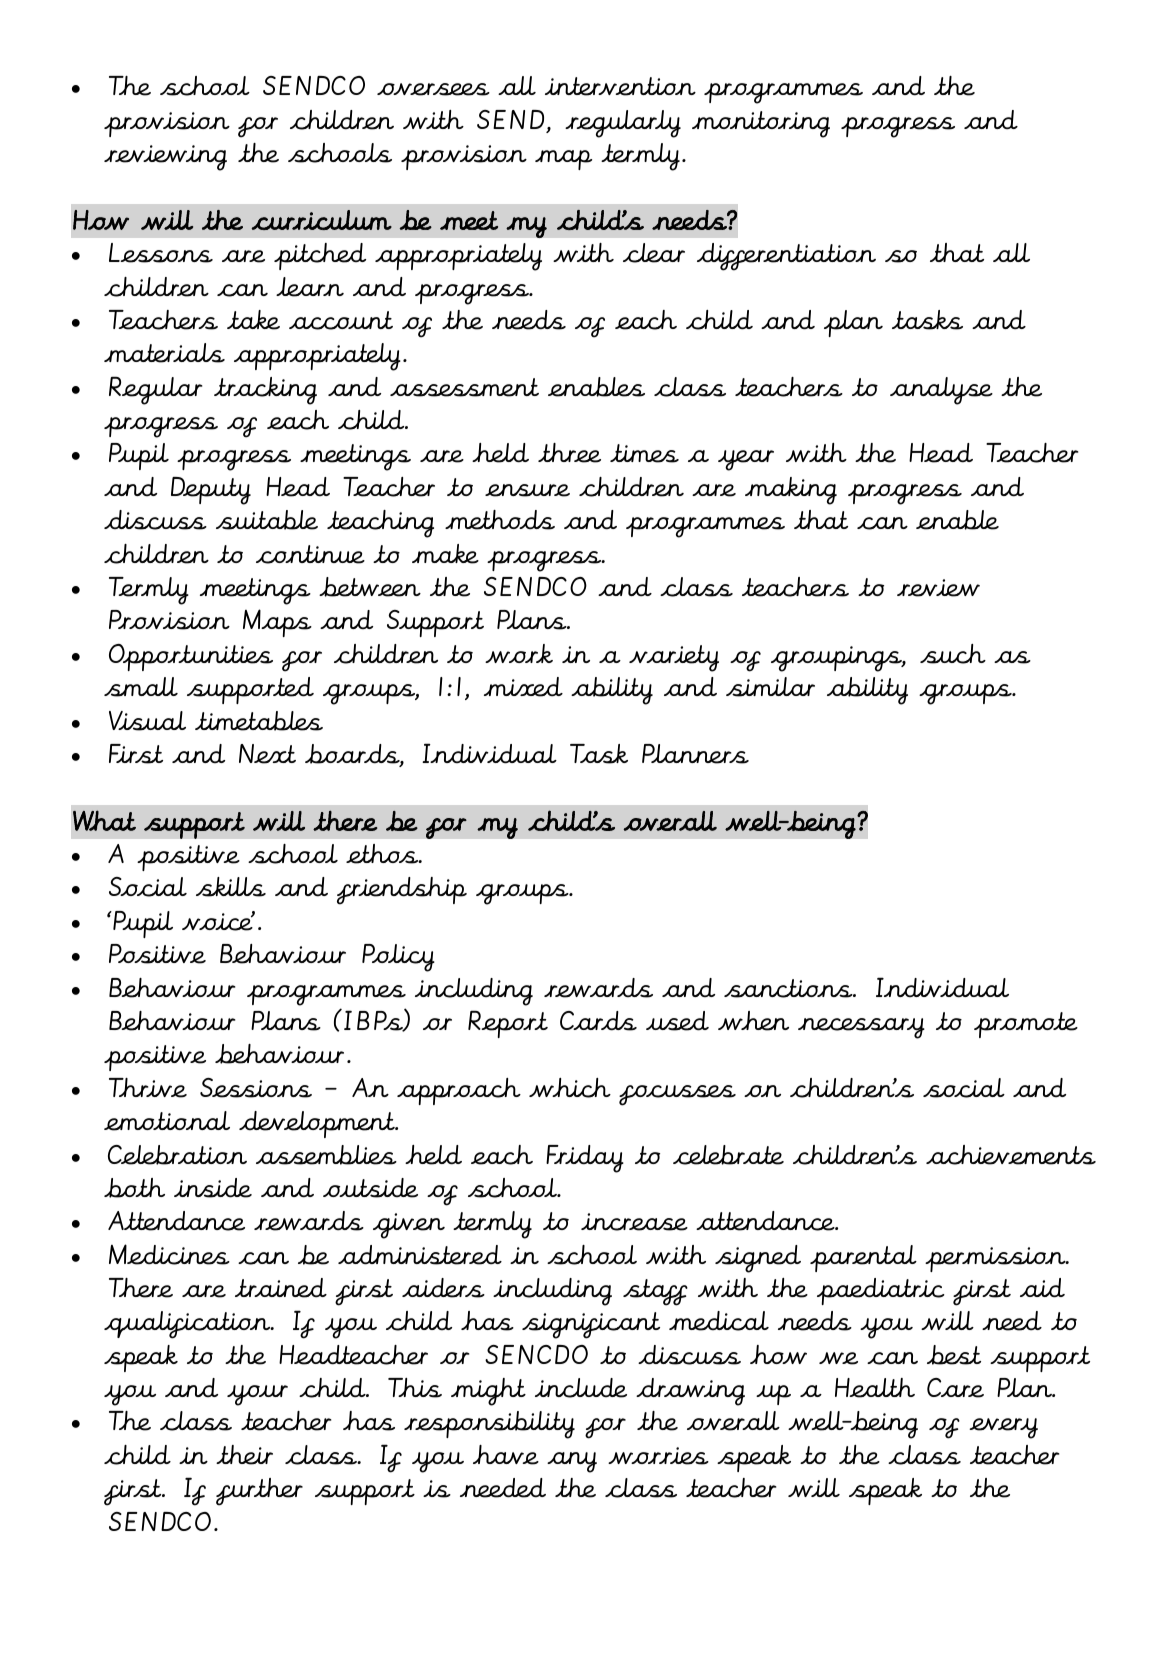  I want to click on Friday, so click(585, 1159).
